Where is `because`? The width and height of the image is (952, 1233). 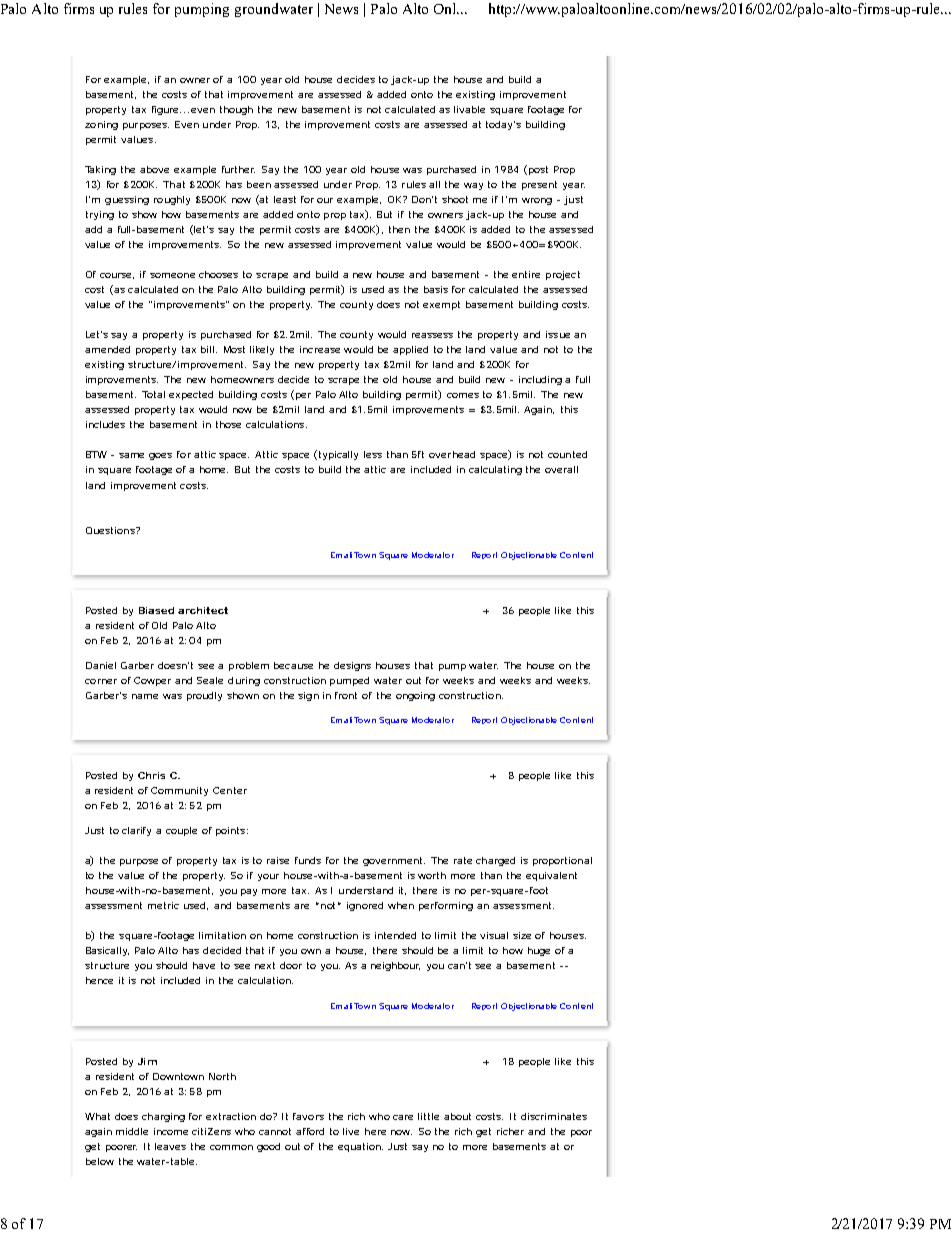 because is located at coordinates (293, 665).
